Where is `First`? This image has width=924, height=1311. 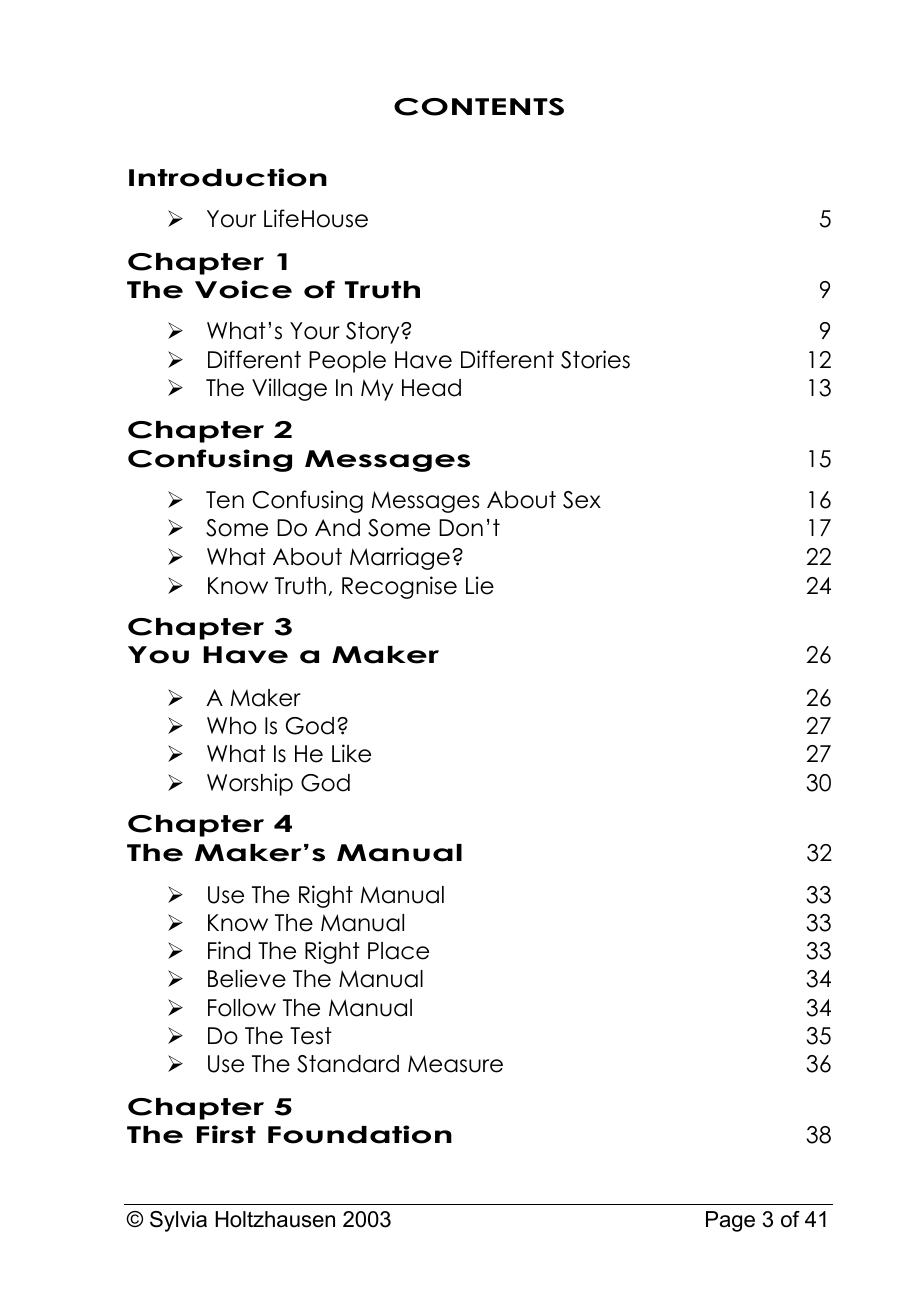 First is located at coordinates (226, 1134).
